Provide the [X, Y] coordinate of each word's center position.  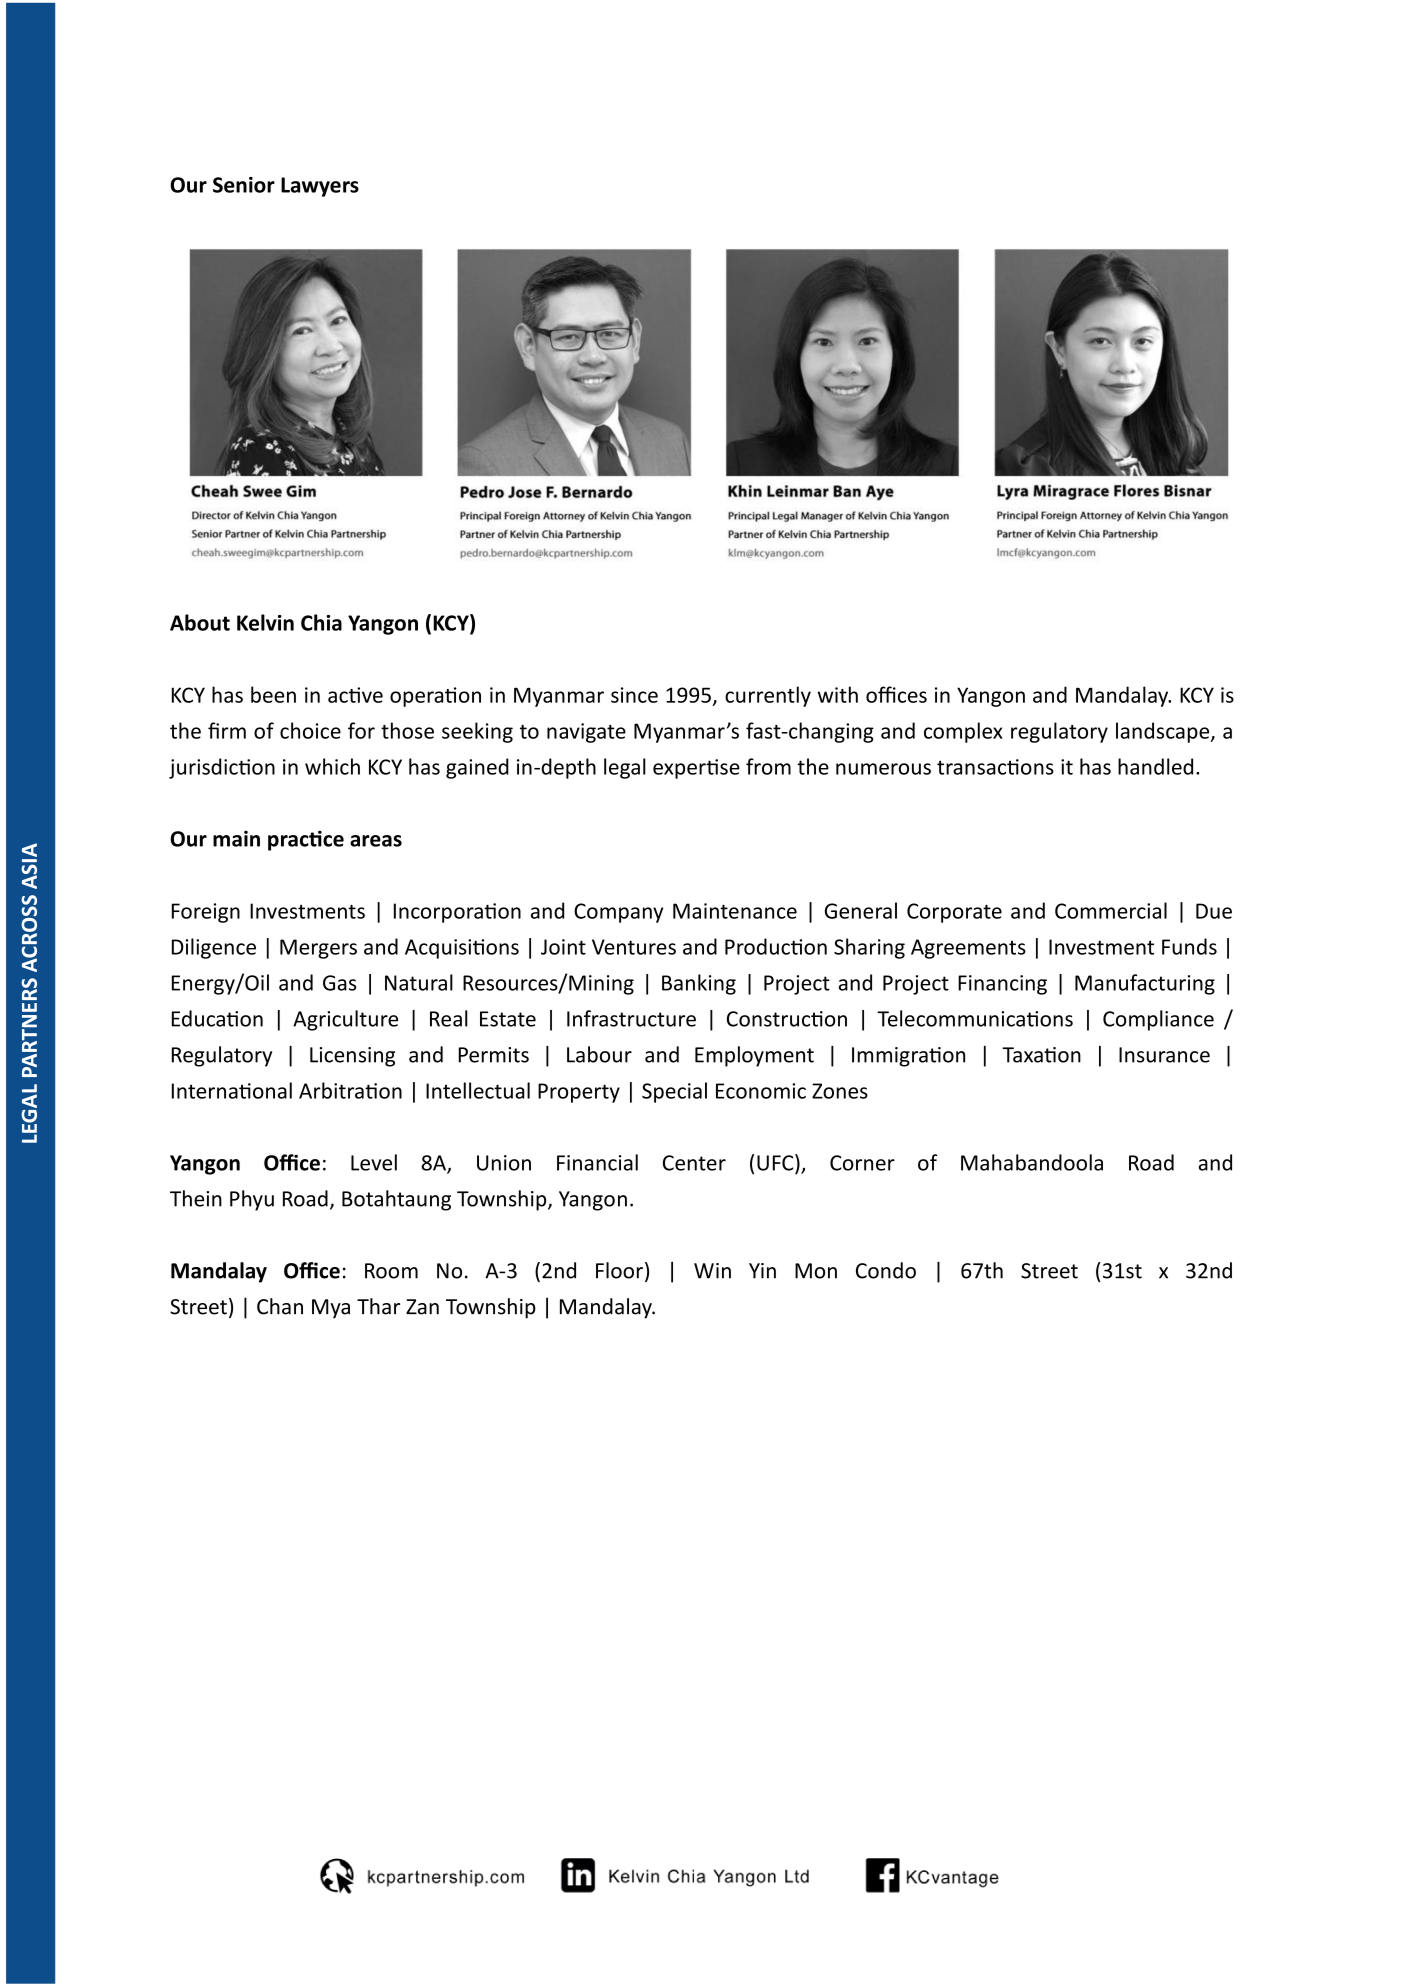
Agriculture [345, 1020]
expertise [696, 769]
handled [1155, 766]
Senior [244, 185]
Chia [321, 622]
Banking [699, 984]
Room [391, 1271]
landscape [1164, 732]
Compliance [1158, 1020]
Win [712, 1271]
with [838, 694]
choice [310, 730]
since [634, 695]
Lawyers [320, 187]
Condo [886, 1270]
